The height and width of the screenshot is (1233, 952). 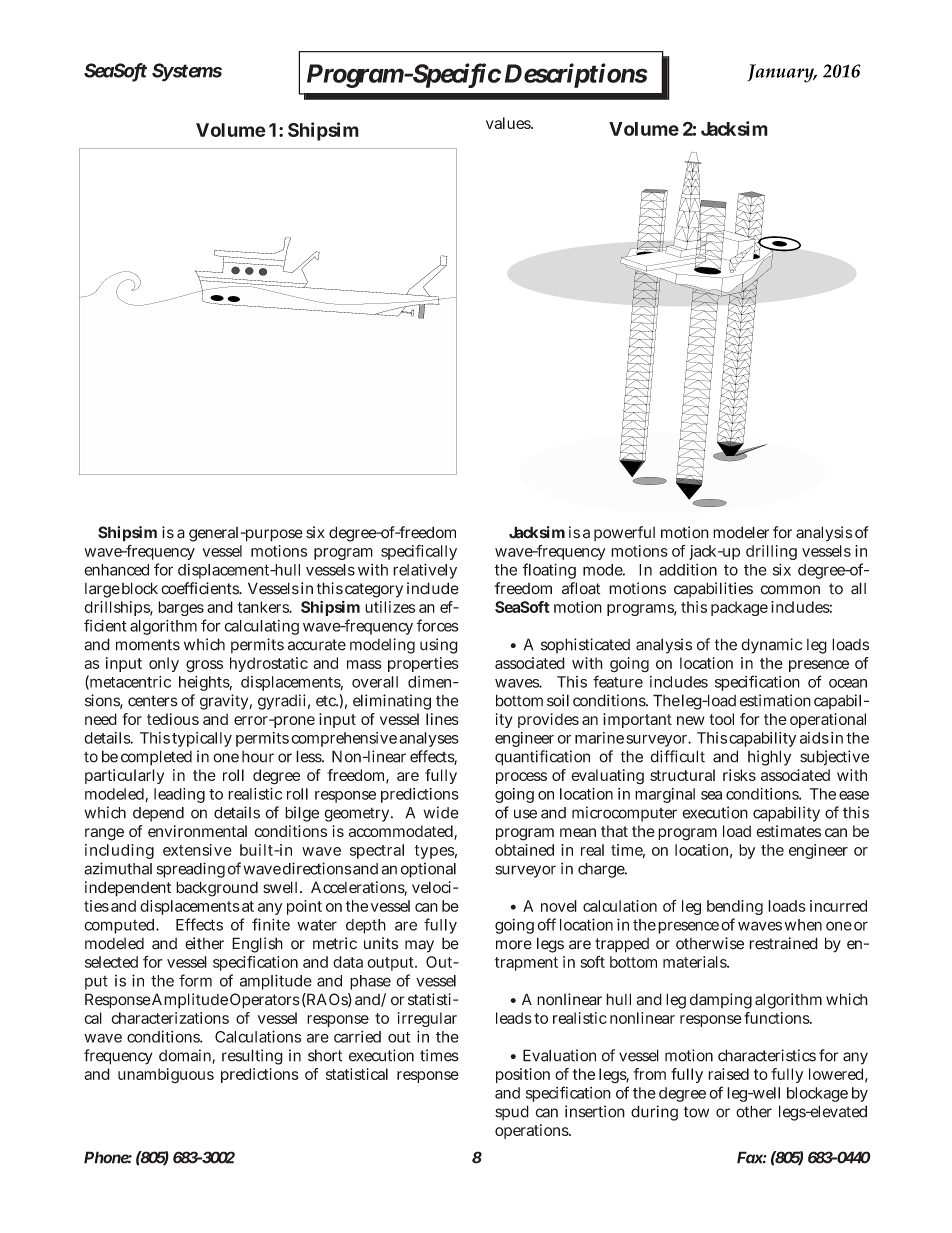 What do you see at coordinates (781, 73) in the screenshot?
I see `January` at bounding box center [781, 73].
